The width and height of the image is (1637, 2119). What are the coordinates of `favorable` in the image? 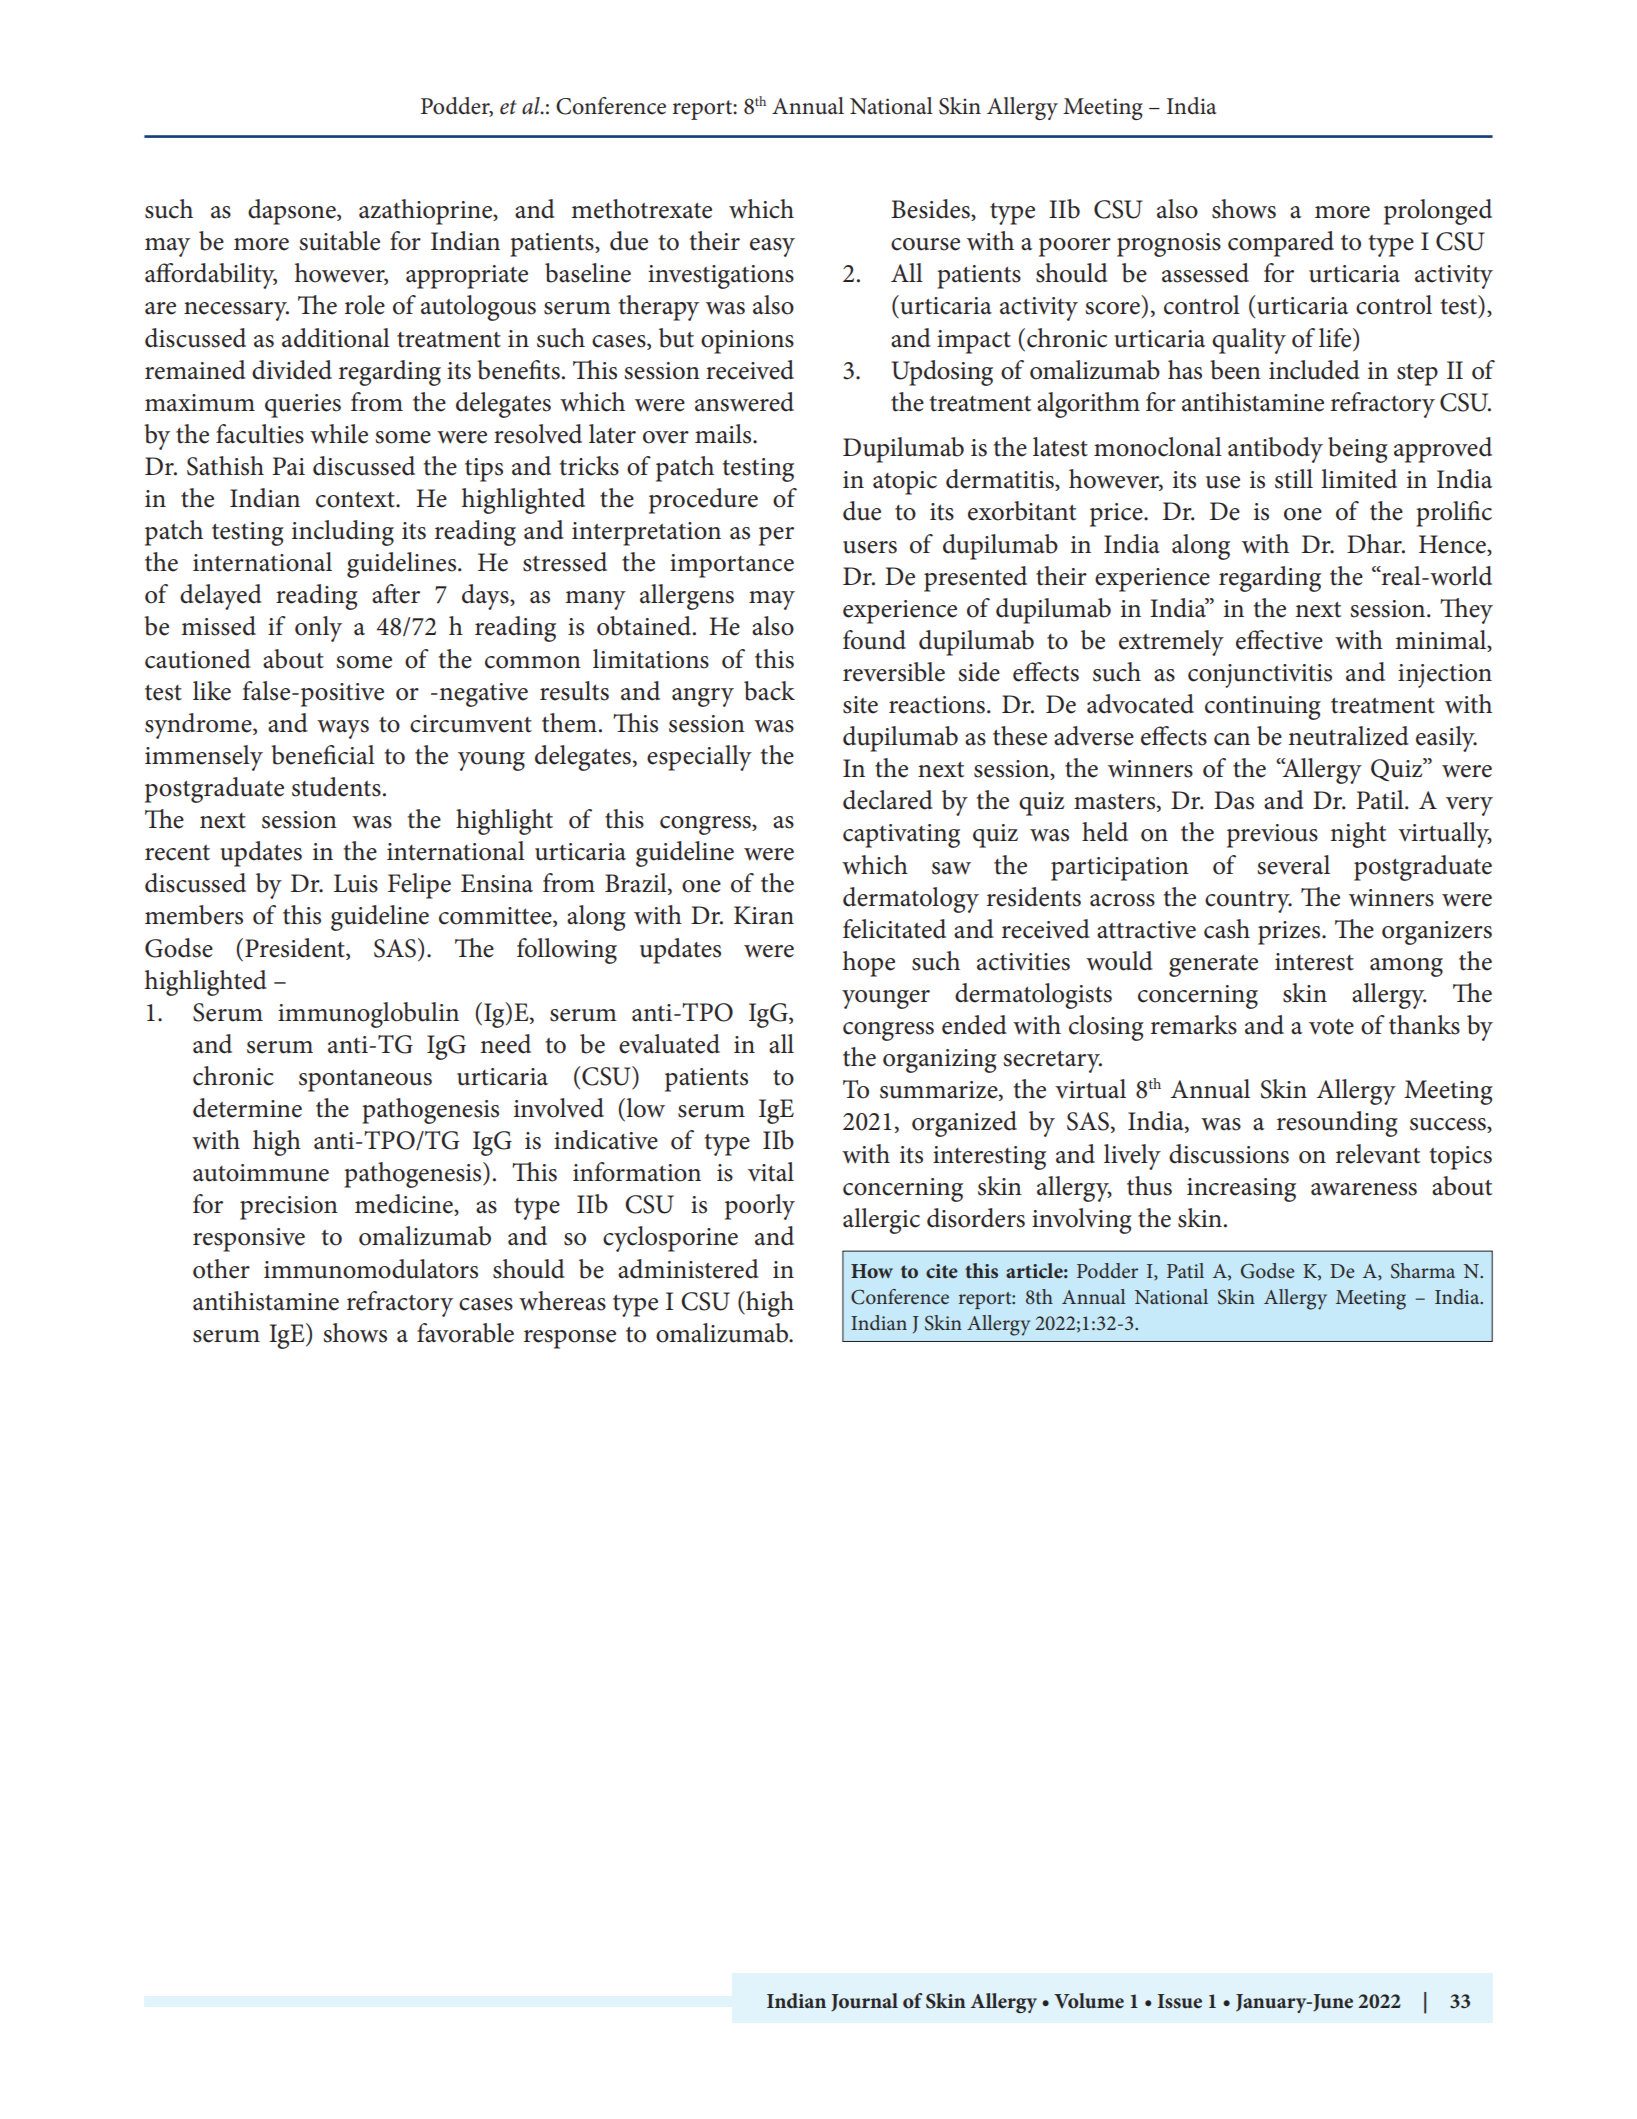 It's located at (465, 1333).
